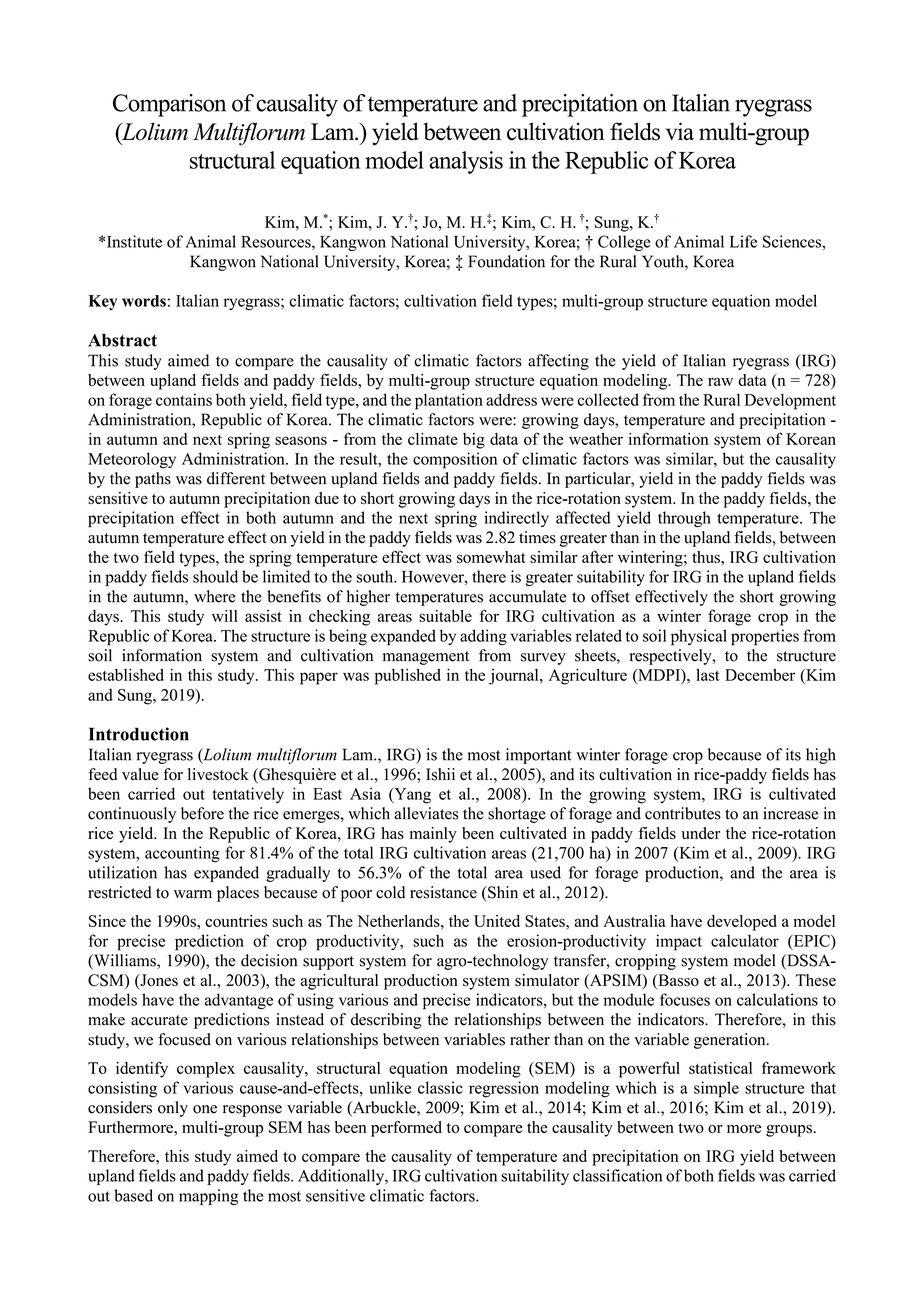  Describe the element at coordinates (126, 674) in the screenshot. I see `established` at that location.
